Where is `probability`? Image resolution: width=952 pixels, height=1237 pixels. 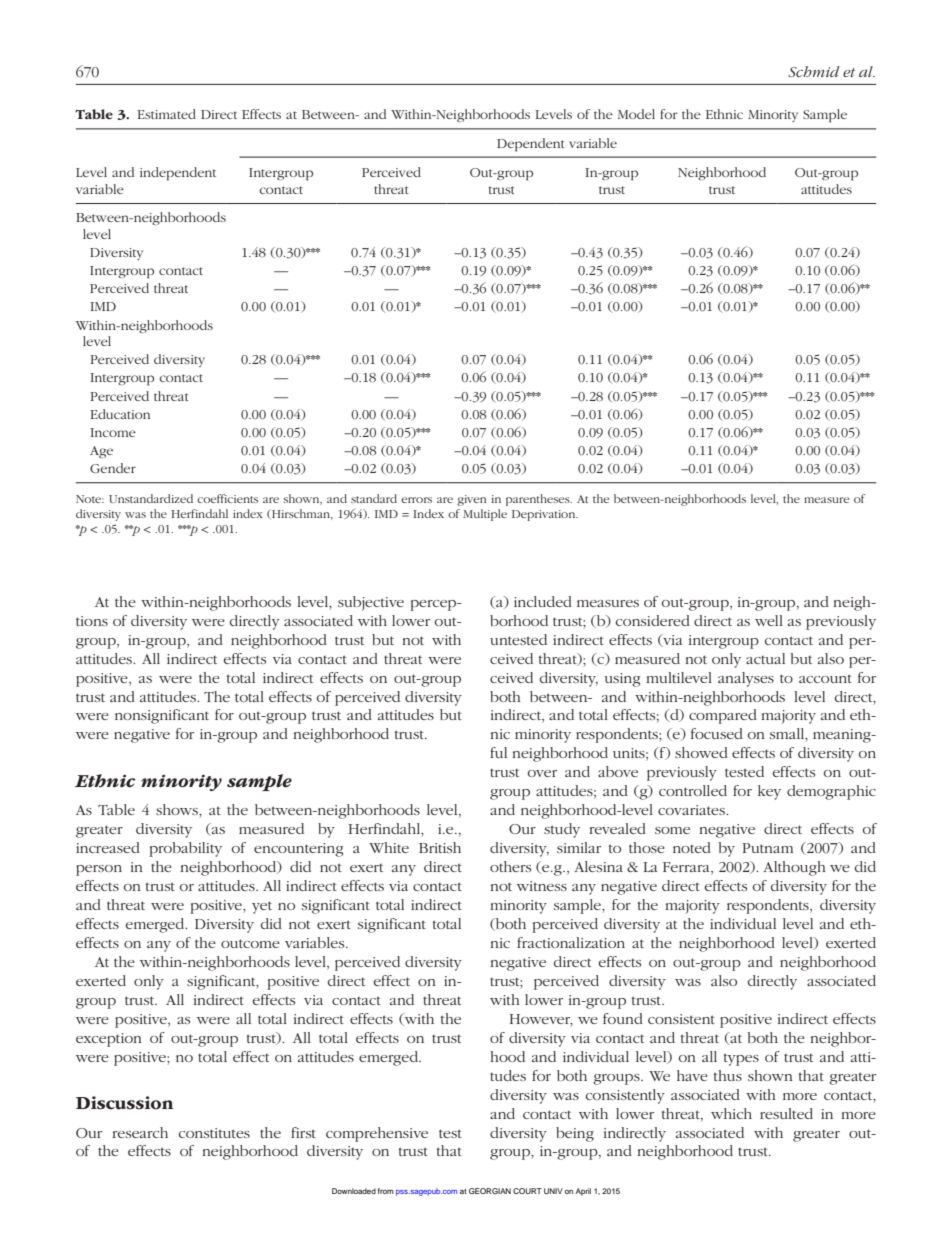
probability is located at coordinates (185, 849).
